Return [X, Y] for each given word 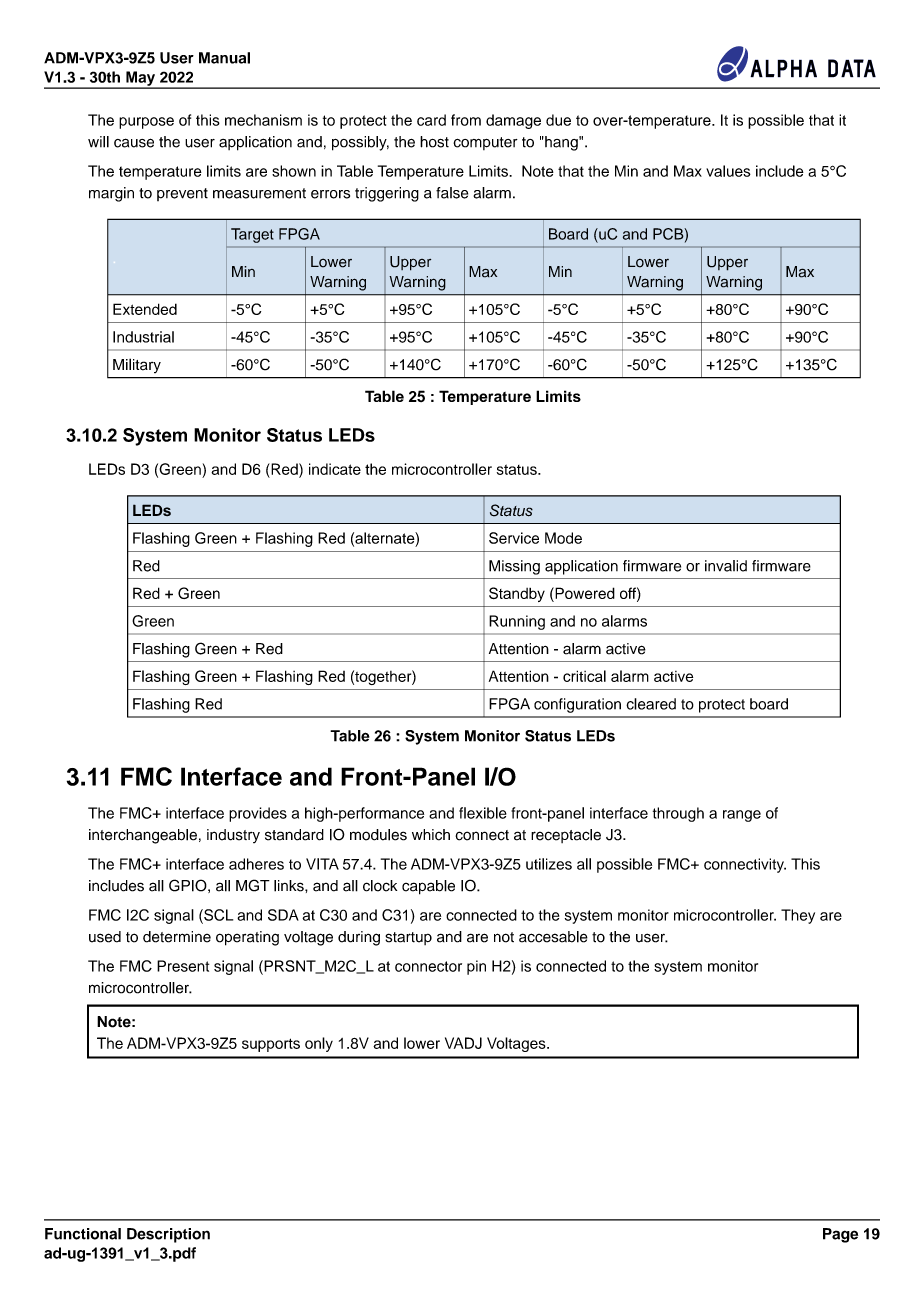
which [431, 835]
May [140, 79]
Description [168, 1235]
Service [514, 538]
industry [233, 836]
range [742, 816]
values [728, 171]
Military [137, 365]
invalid [726, 566]
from [466, 120]
